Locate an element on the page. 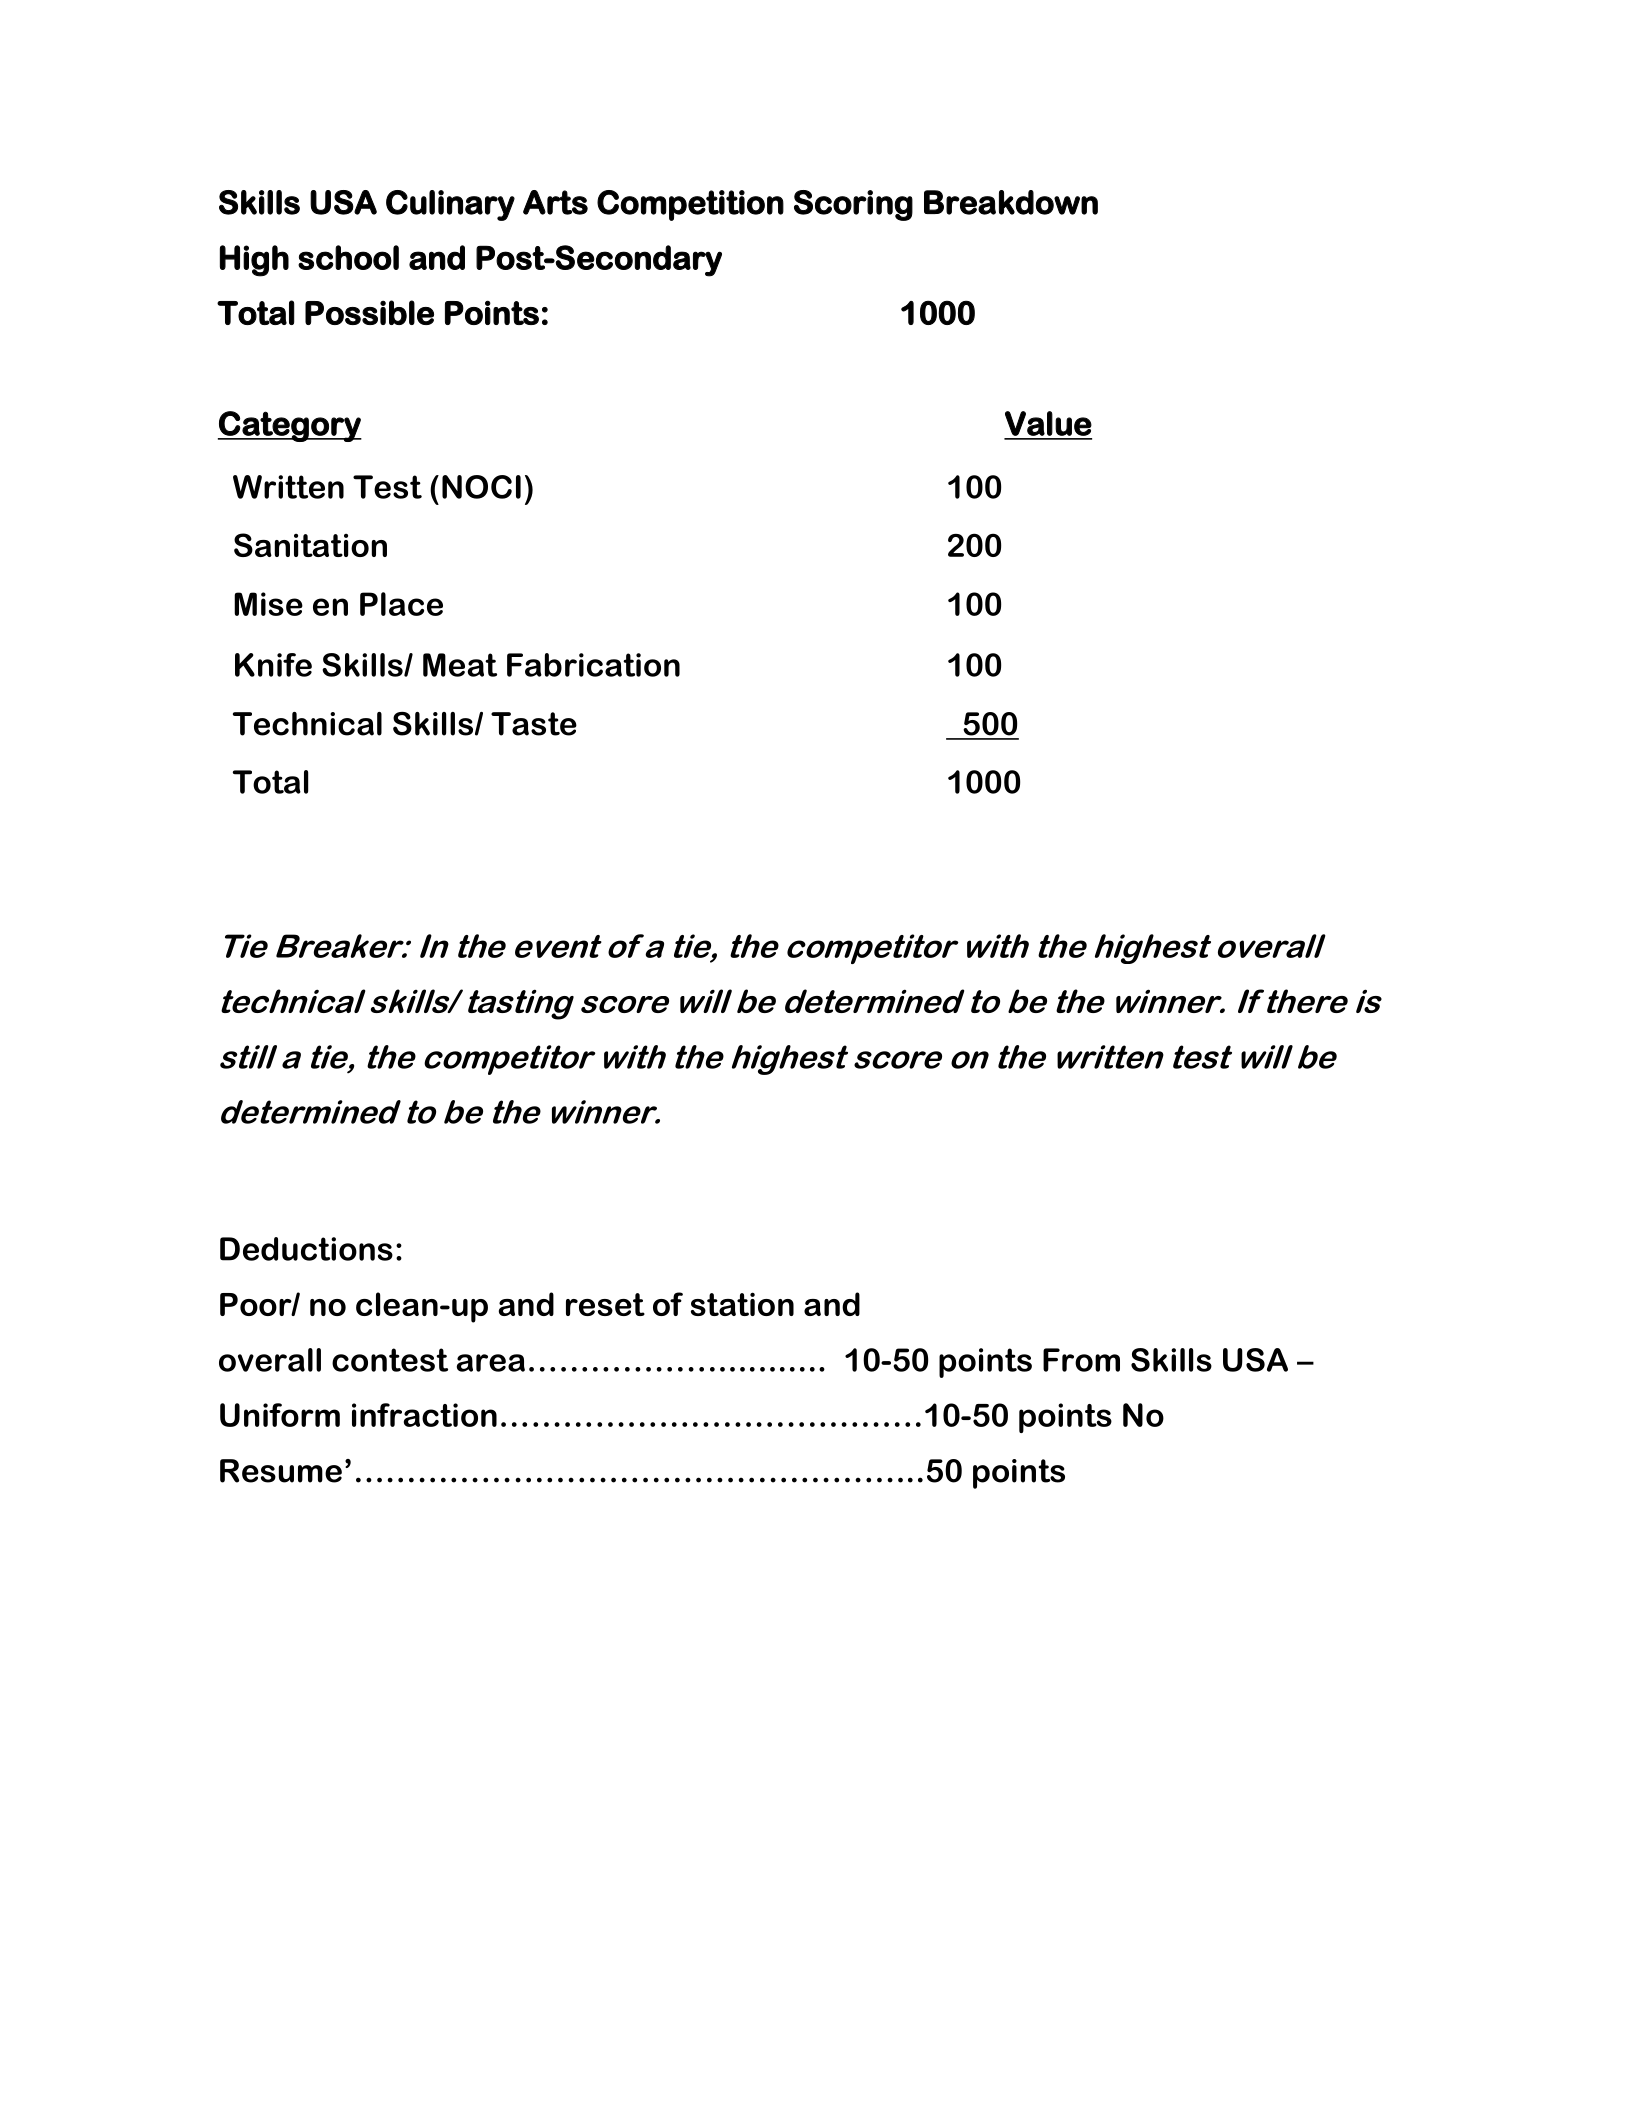 The width and height of the image is (1626, 2104). Taste is located at coordinates (534, 724).
